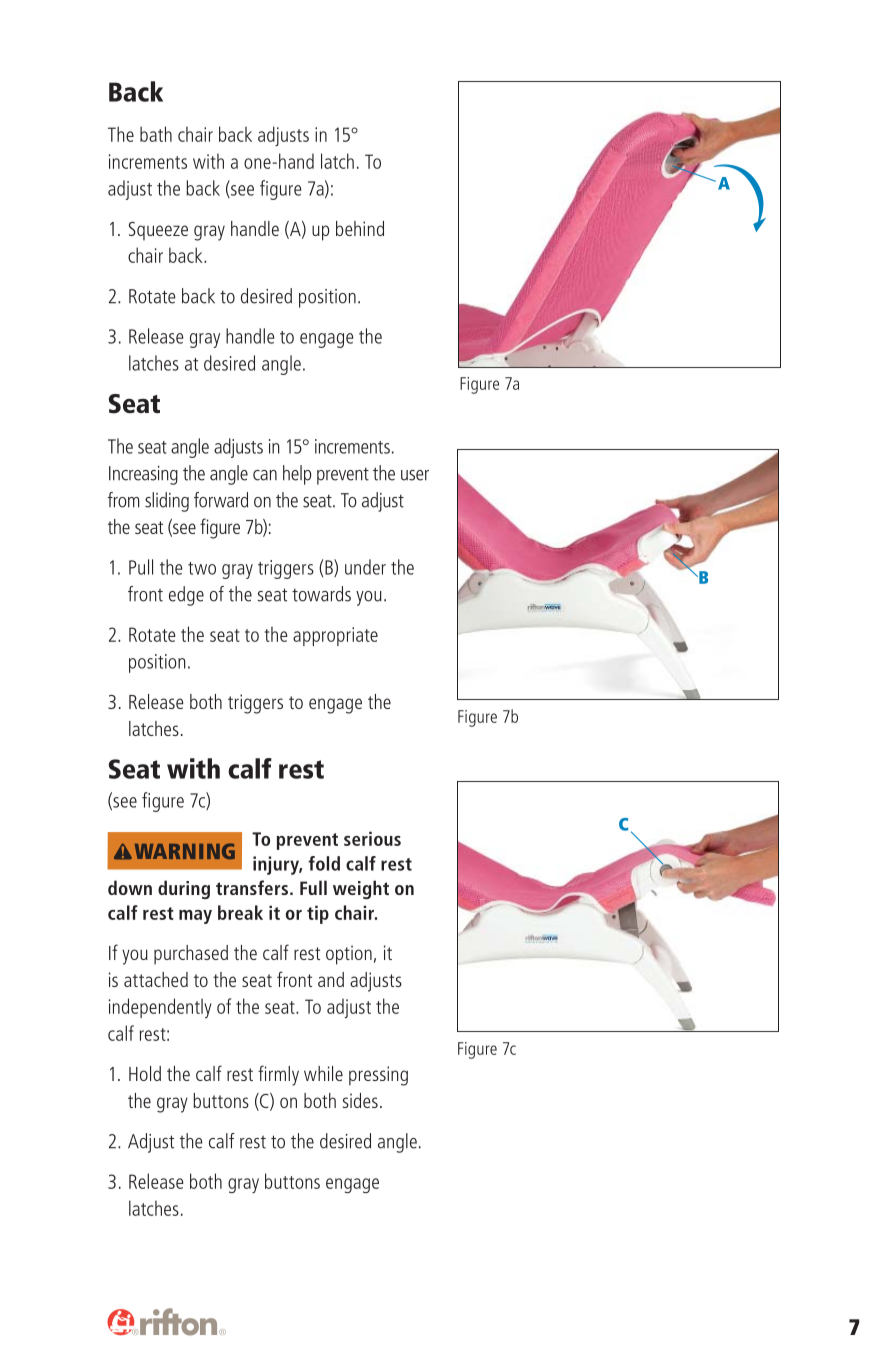 The height and width of the image is (1372, 887). What do you see at coordinates (143, 475) in the image?
I see `Increasing` at bounding box center [143, 475].
